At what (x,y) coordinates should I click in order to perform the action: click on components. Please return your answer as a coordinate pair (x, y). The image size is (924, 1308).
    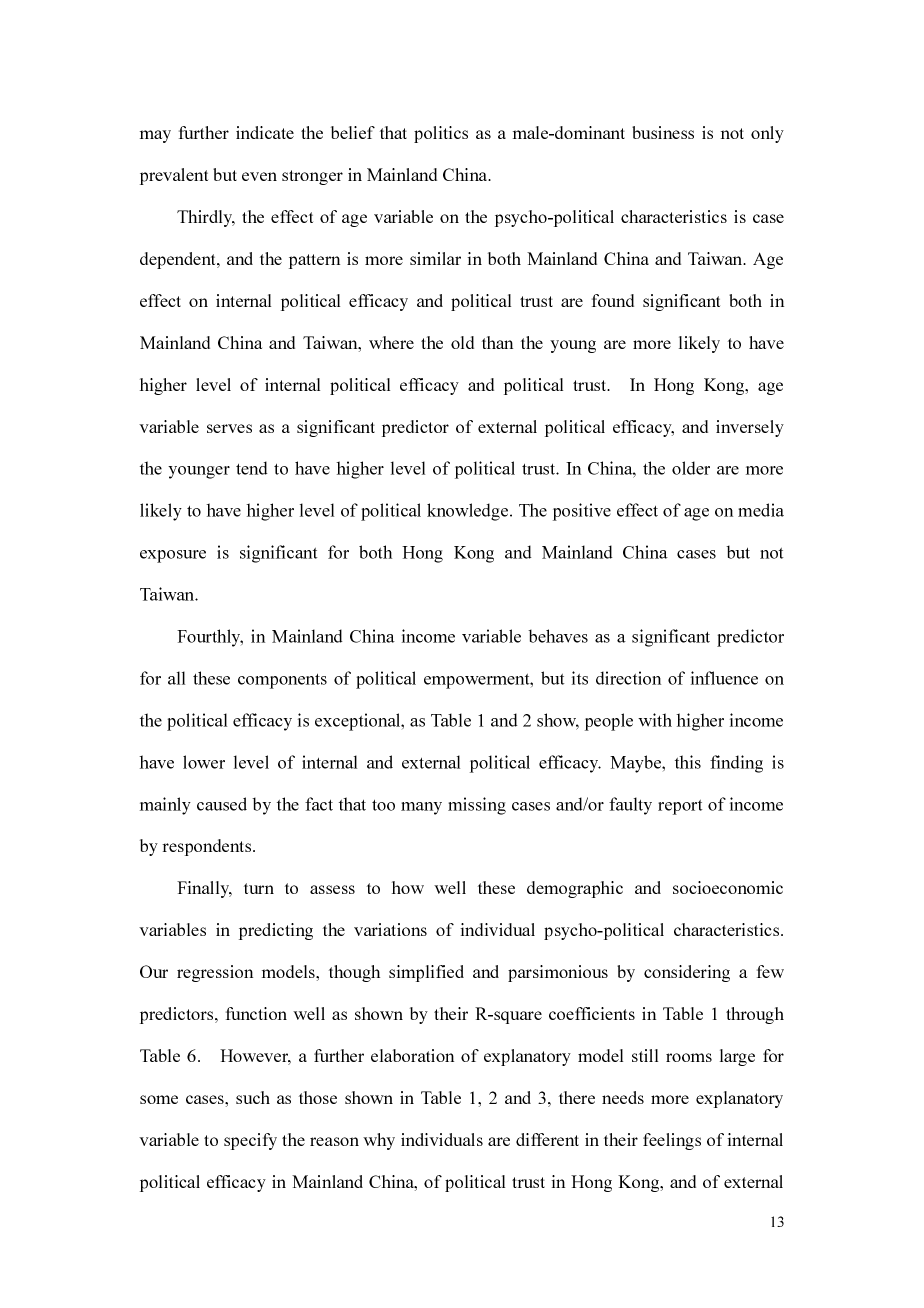
    Looking at the image, I should click on (282, 681).
